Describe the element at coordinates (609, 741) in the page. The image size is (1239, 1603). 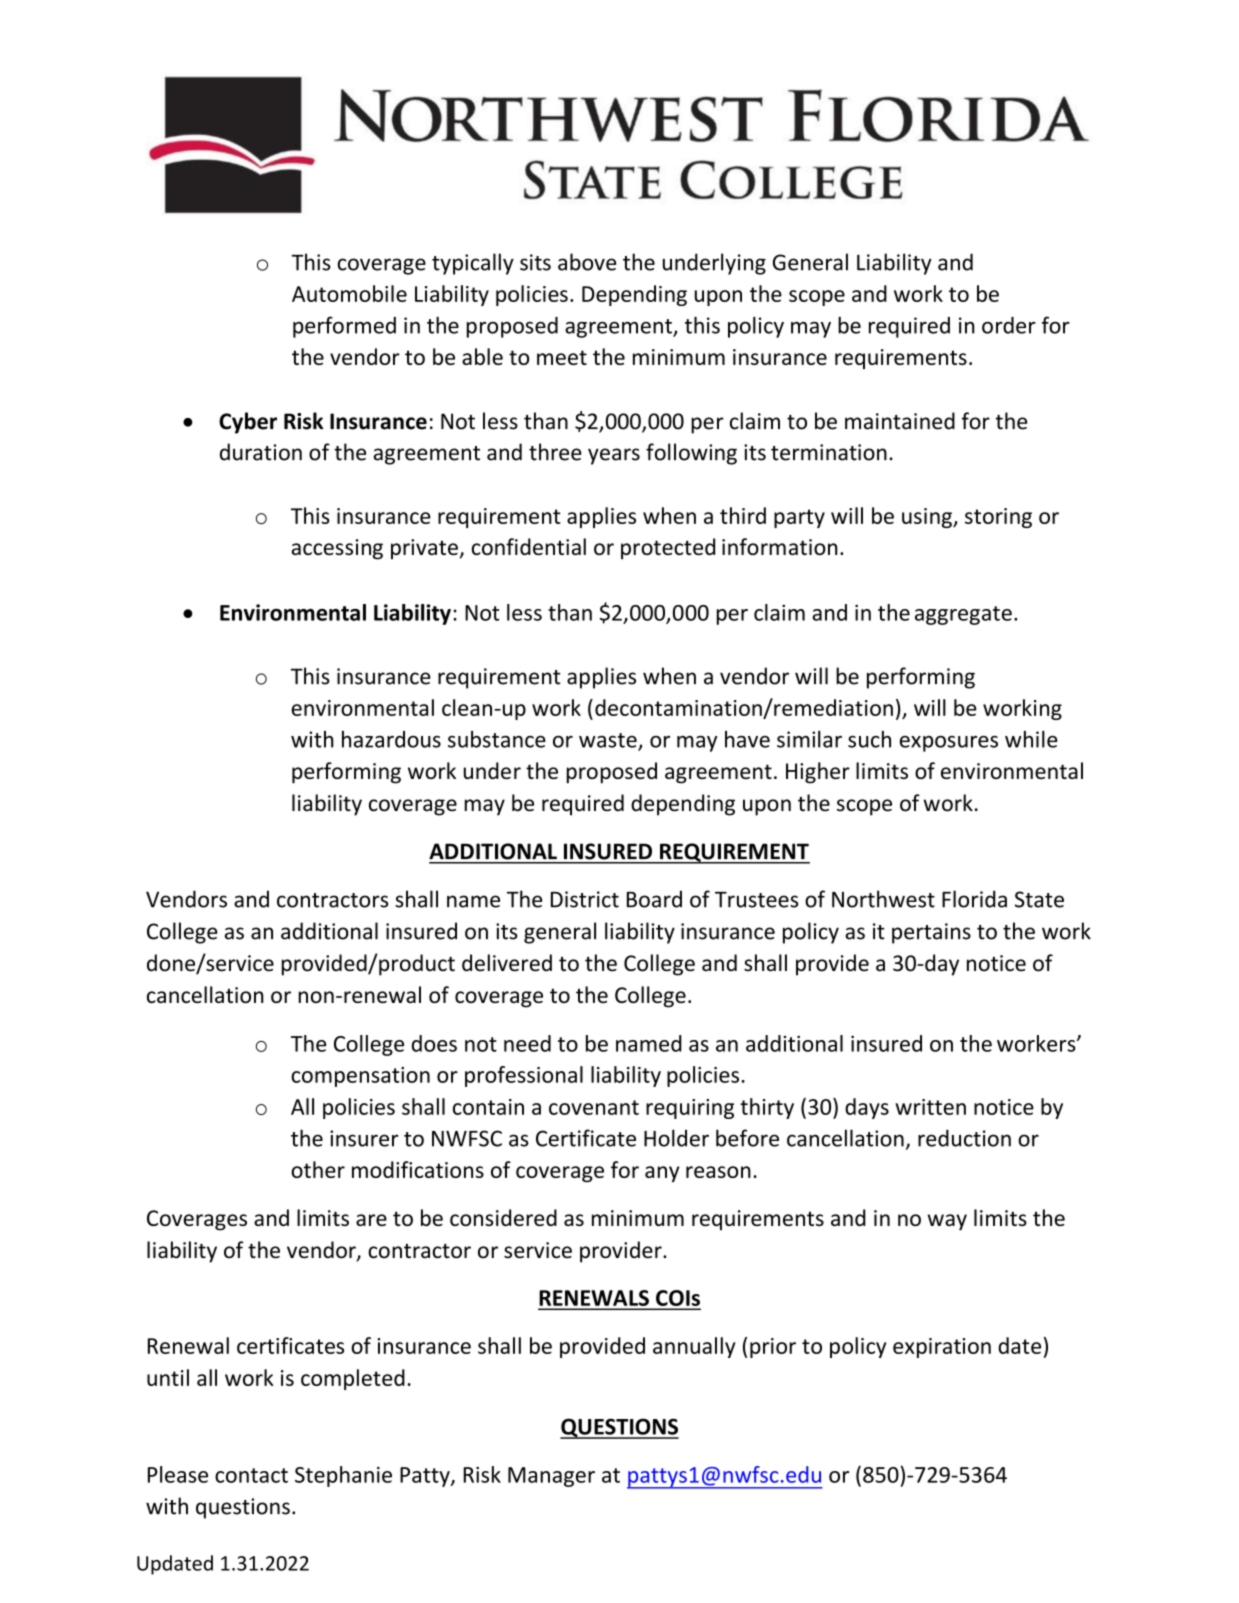
I see `waste` at that location.
